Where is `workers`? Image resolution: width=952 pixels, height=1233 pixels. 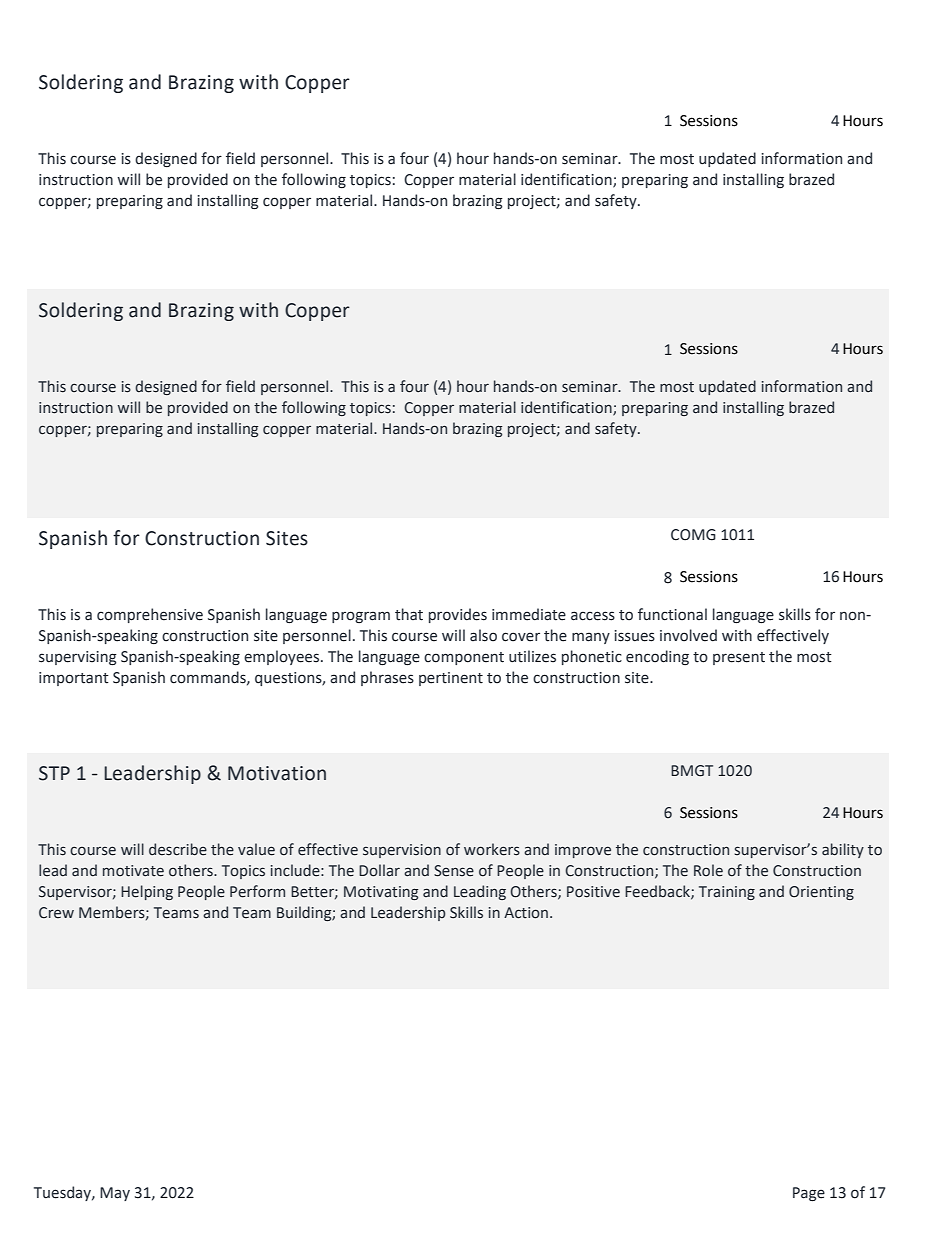
workers is located at coordinates (492, 849).
